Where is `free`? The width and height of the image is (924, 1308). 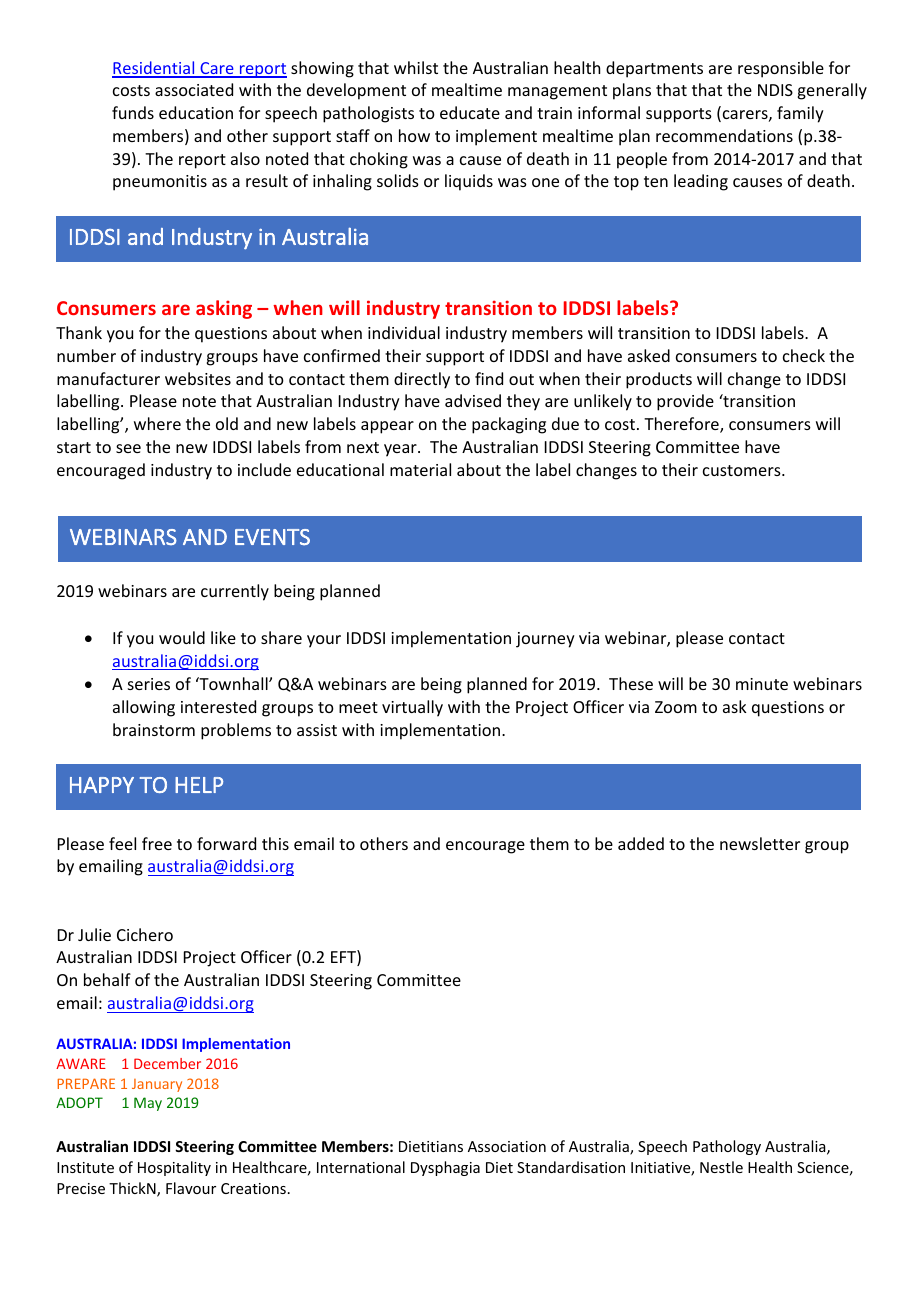 free is located at coordinates (157, 843).
